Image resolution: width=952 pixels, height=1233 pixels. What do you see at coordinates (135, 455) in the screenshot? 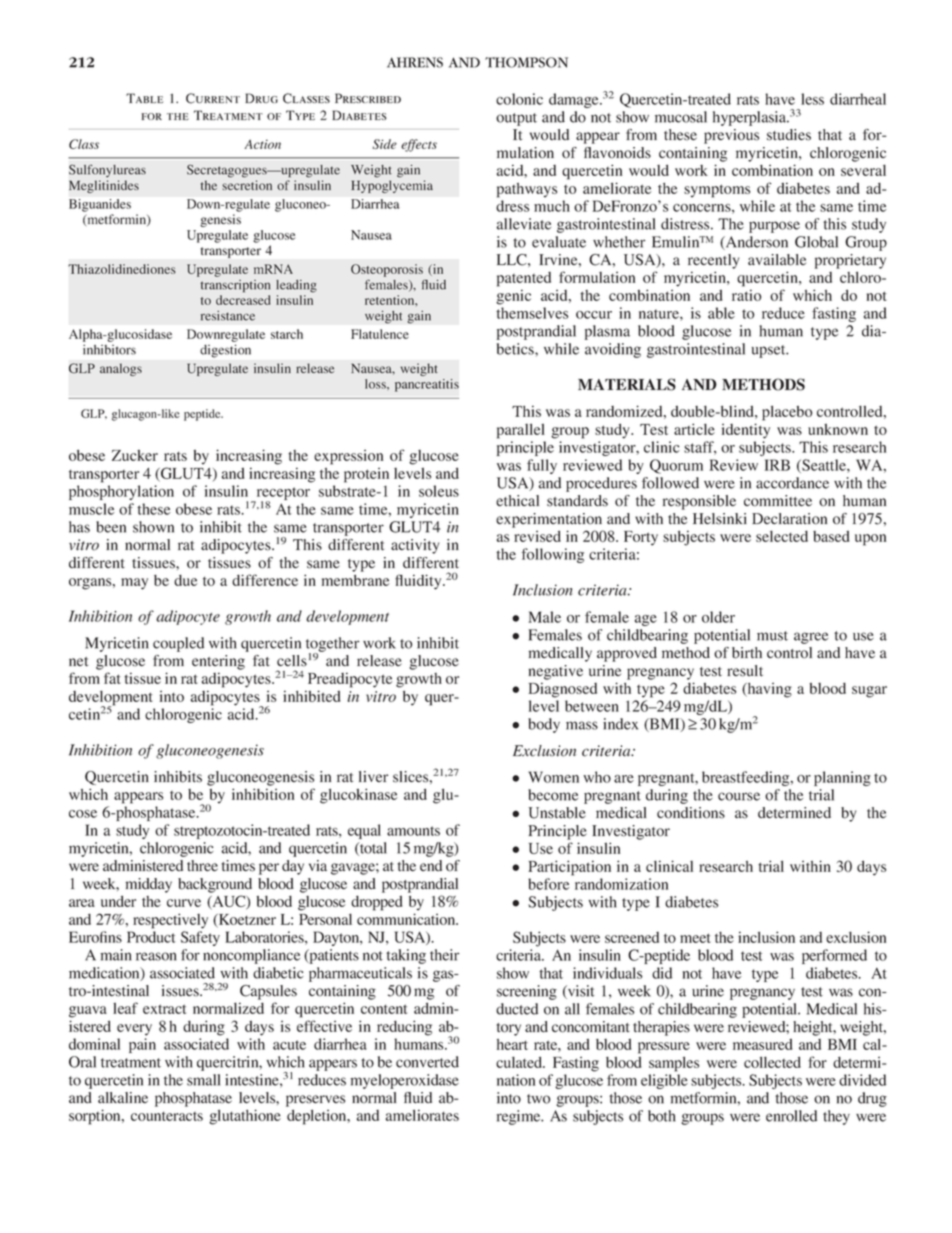
I see `Zucker` at bounding box center [135, 455].
